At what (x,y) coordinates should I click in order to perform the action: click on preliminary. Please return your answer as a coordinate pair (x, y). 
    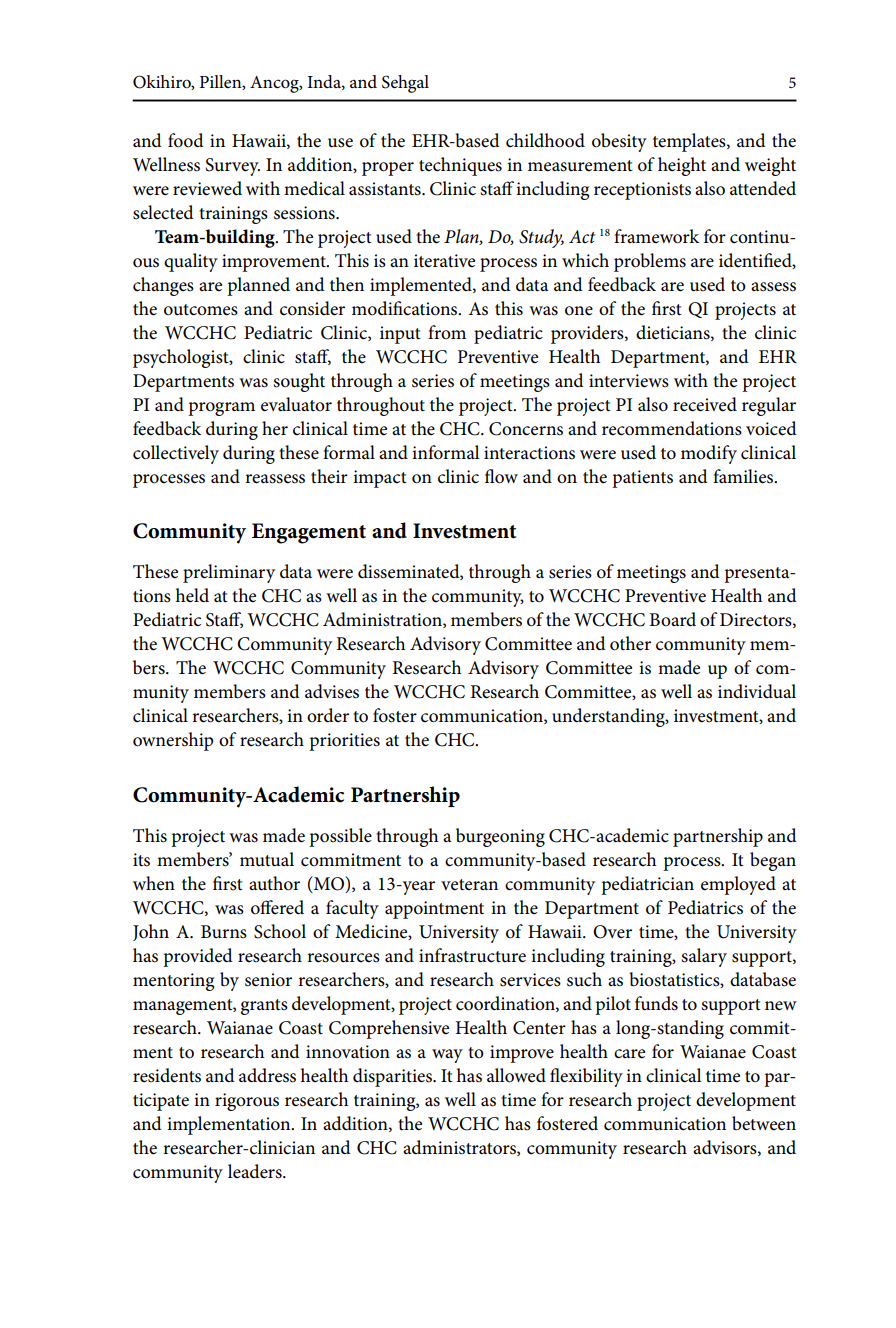
    Looking at the image, I should click on (229, 573).
